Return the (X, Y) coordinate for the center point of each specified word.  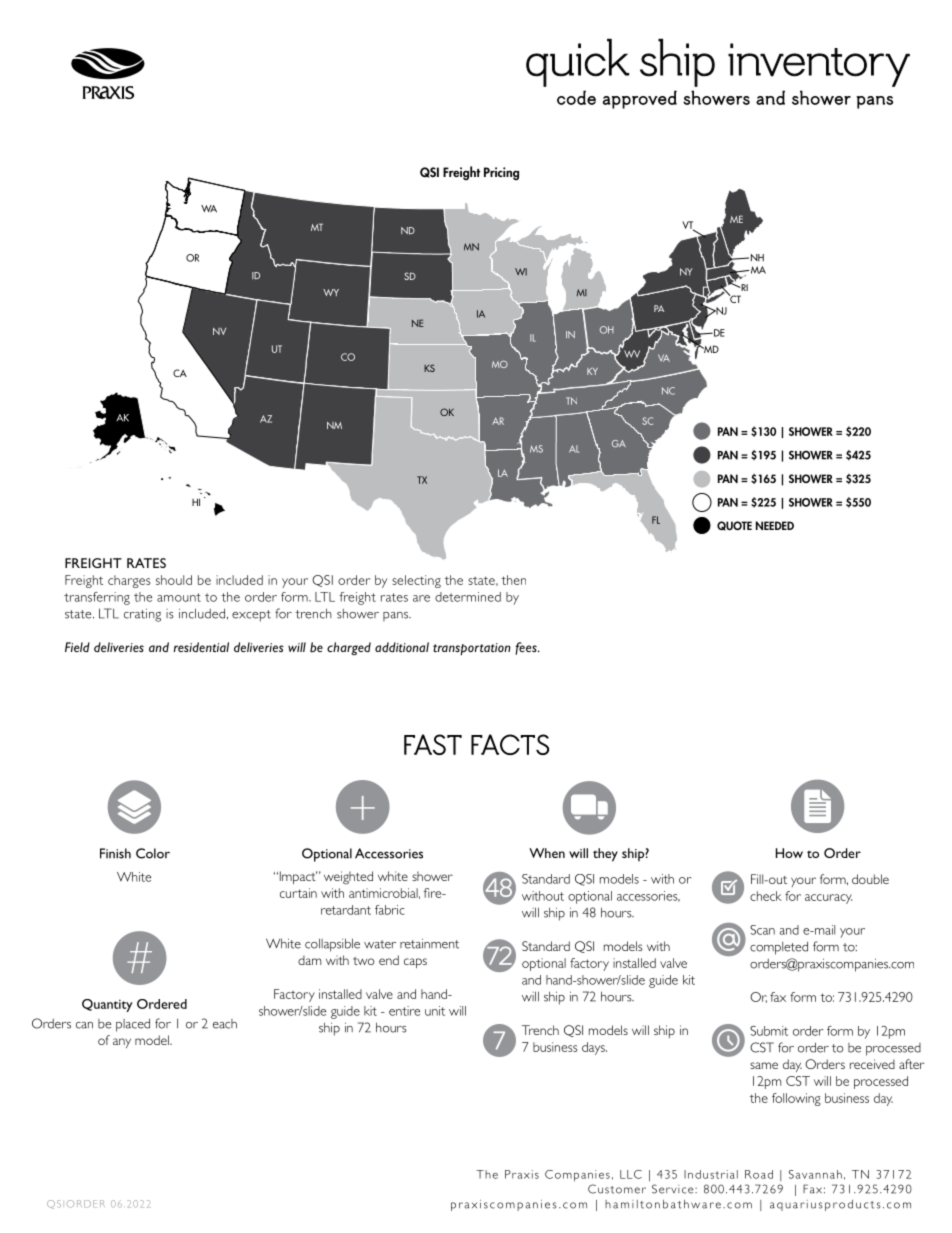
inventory (819, 65)
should (174, 580)
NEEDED (775, 525)
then (513, 580)
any (122, 1043)
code (576, 97)
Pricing (501, 173)
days (594, 1048)
